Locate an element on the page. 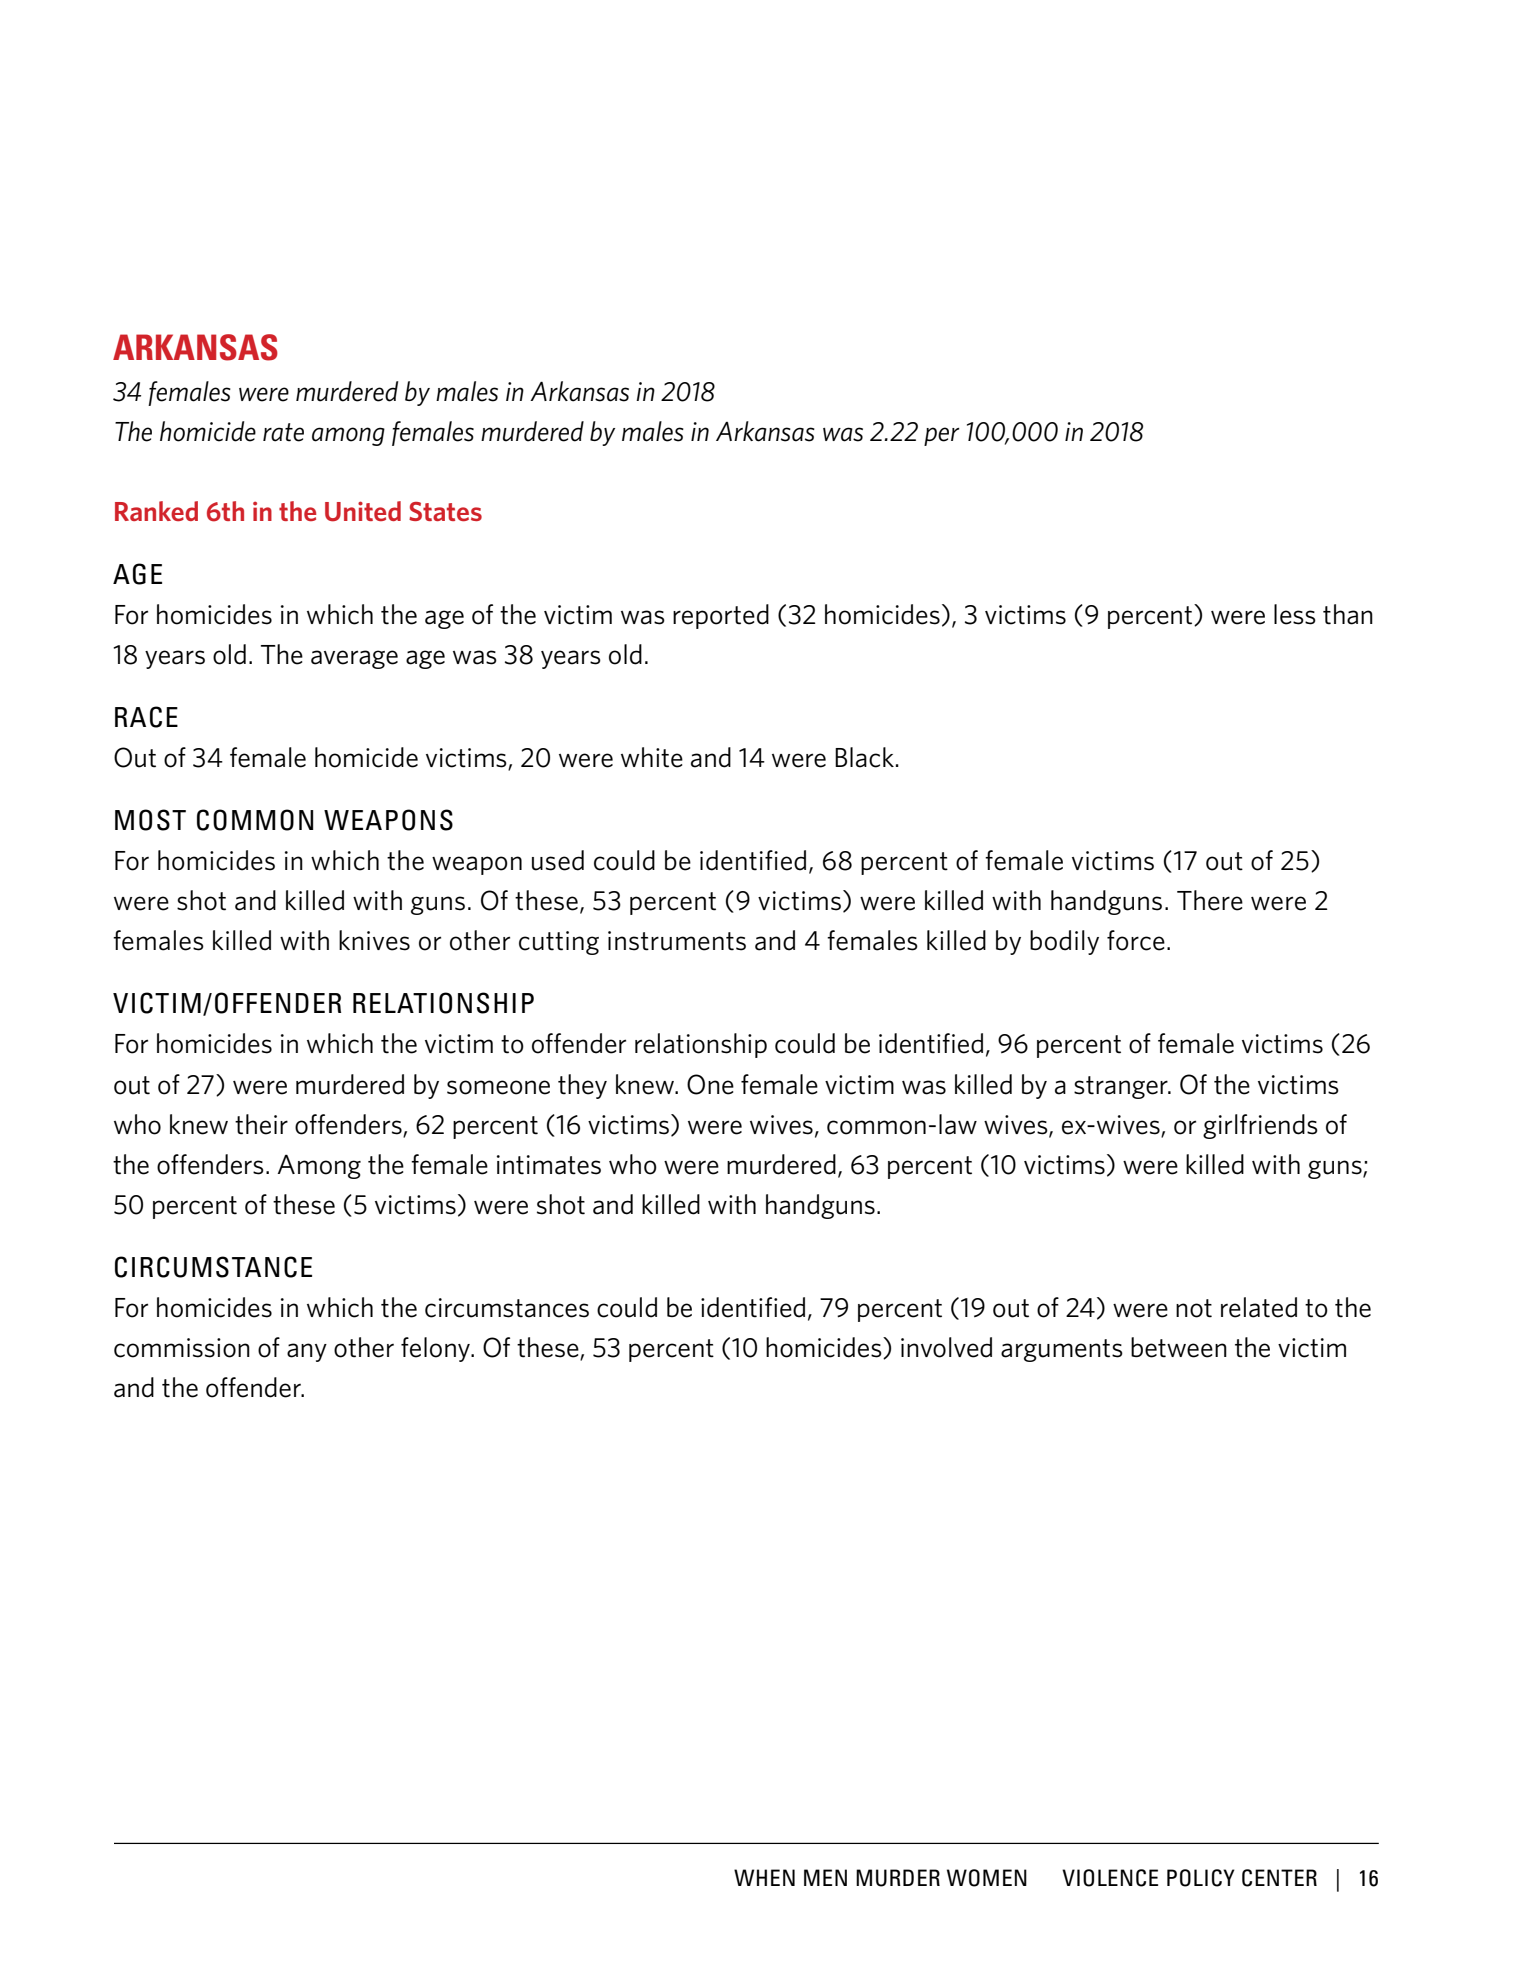 The width and height of the image is (1537, 1988). any is located at coordinates (307, 1352).
